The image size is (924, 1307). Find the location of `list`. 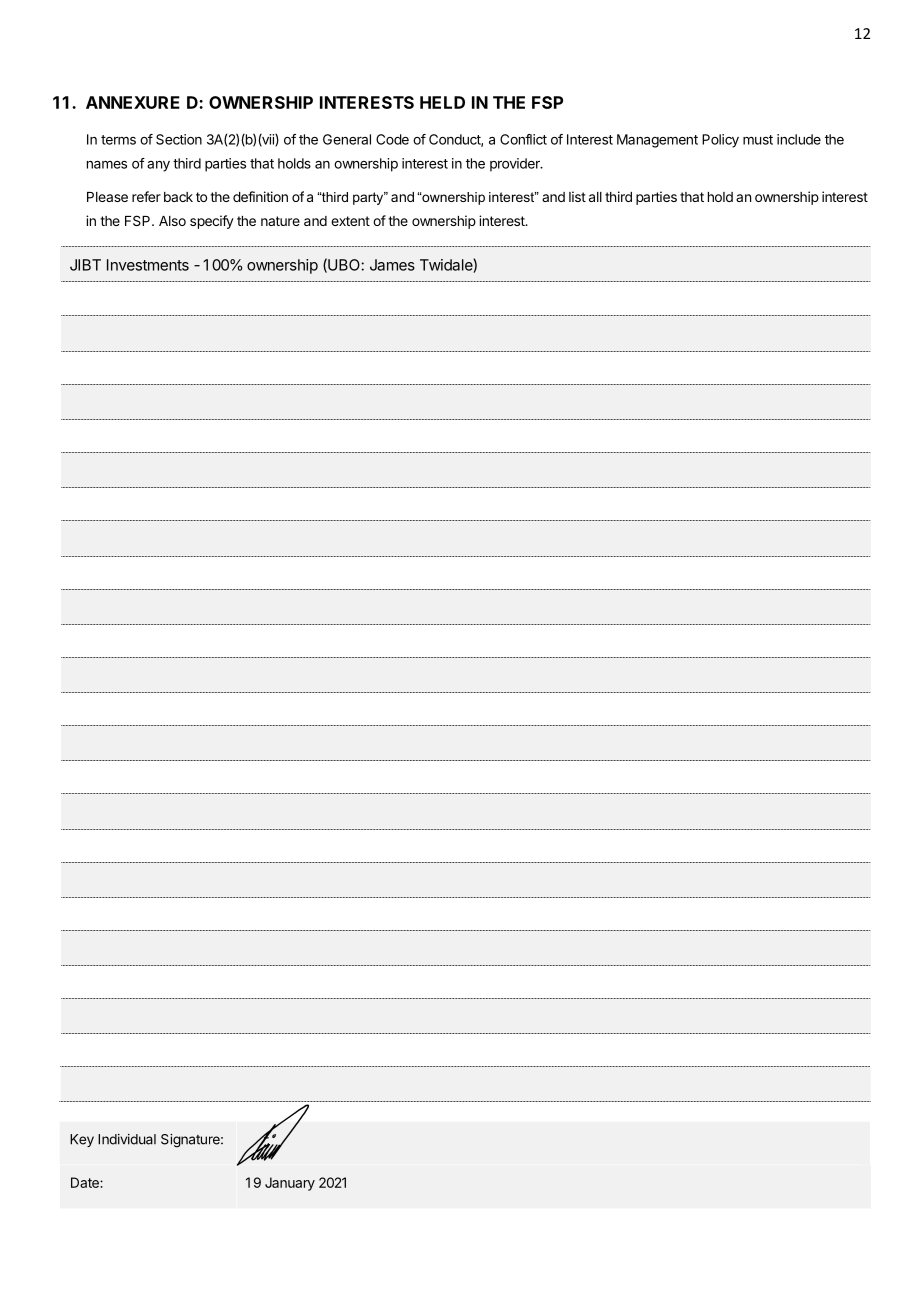

list is located at coordinates (577, 196).
